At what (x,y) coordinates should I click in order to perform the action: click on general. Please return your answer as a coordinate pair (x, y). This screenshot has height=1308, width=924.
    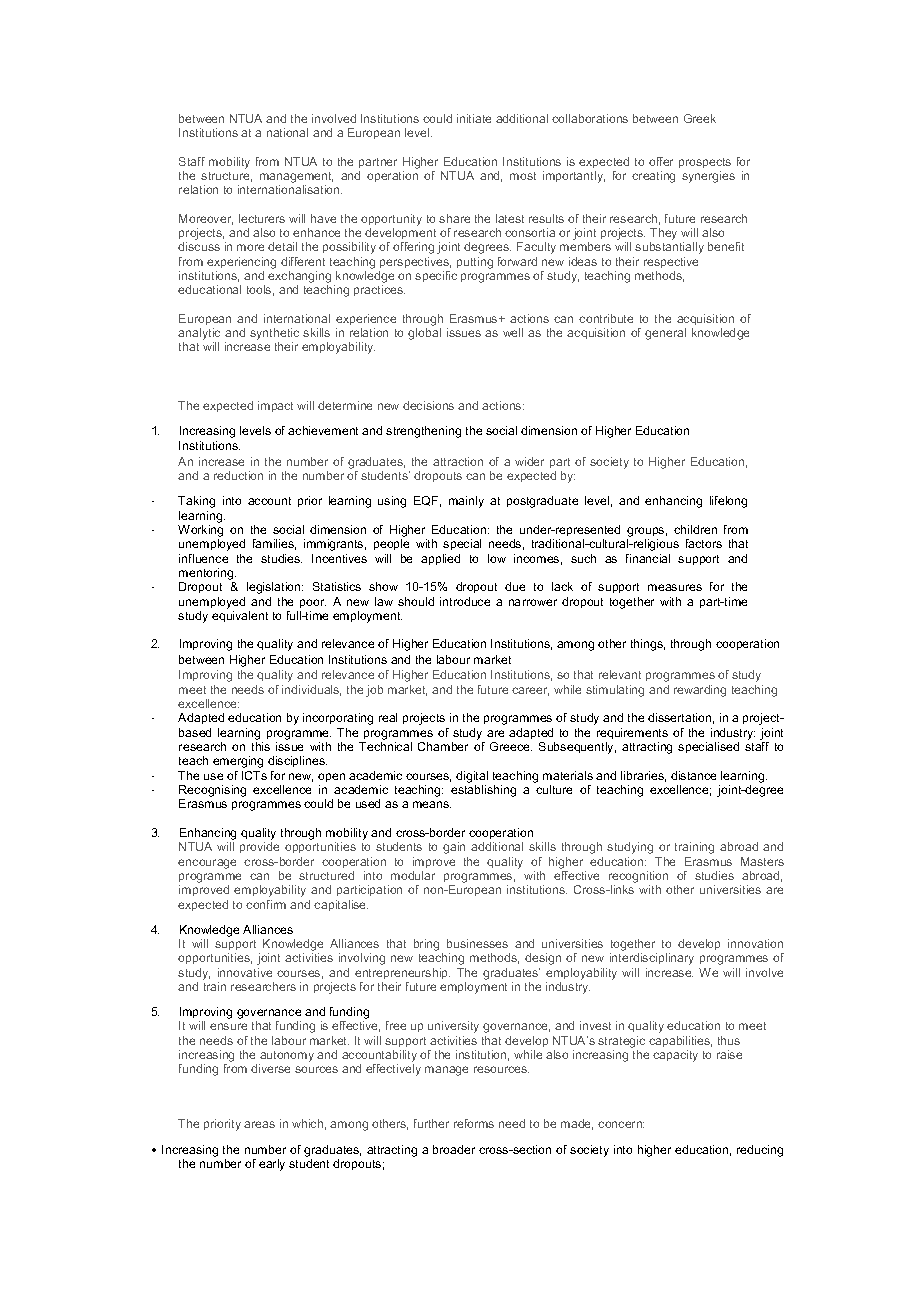
    Looking at the image, I should click on (665, 334).
